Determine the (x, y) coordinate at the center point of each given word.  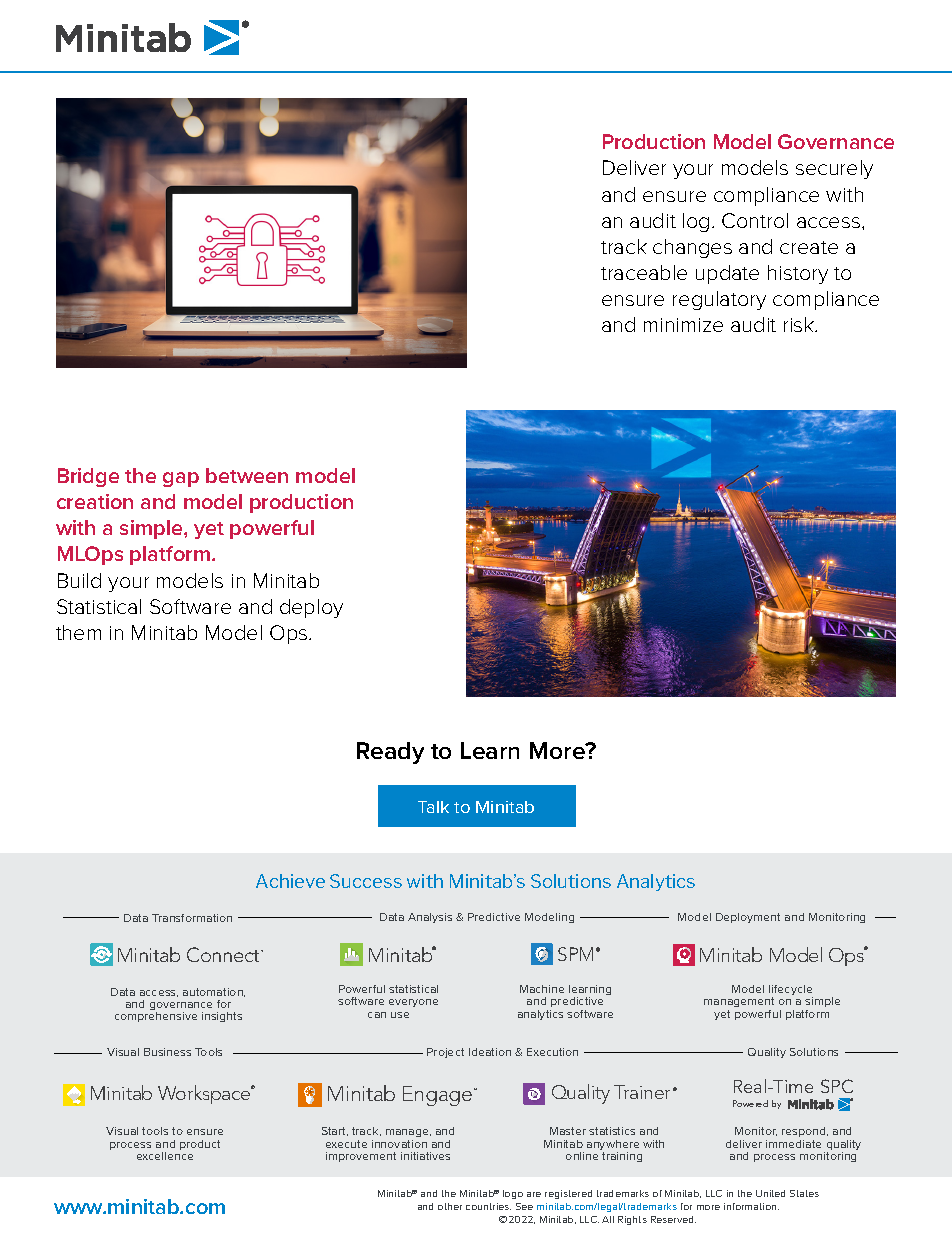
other (450, 1206)
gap (181, 479)
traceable (644, 272)
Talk (433, 807)
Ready (390, 753)
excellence (165, 1156)
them (78, 632)
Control (755, 220)
